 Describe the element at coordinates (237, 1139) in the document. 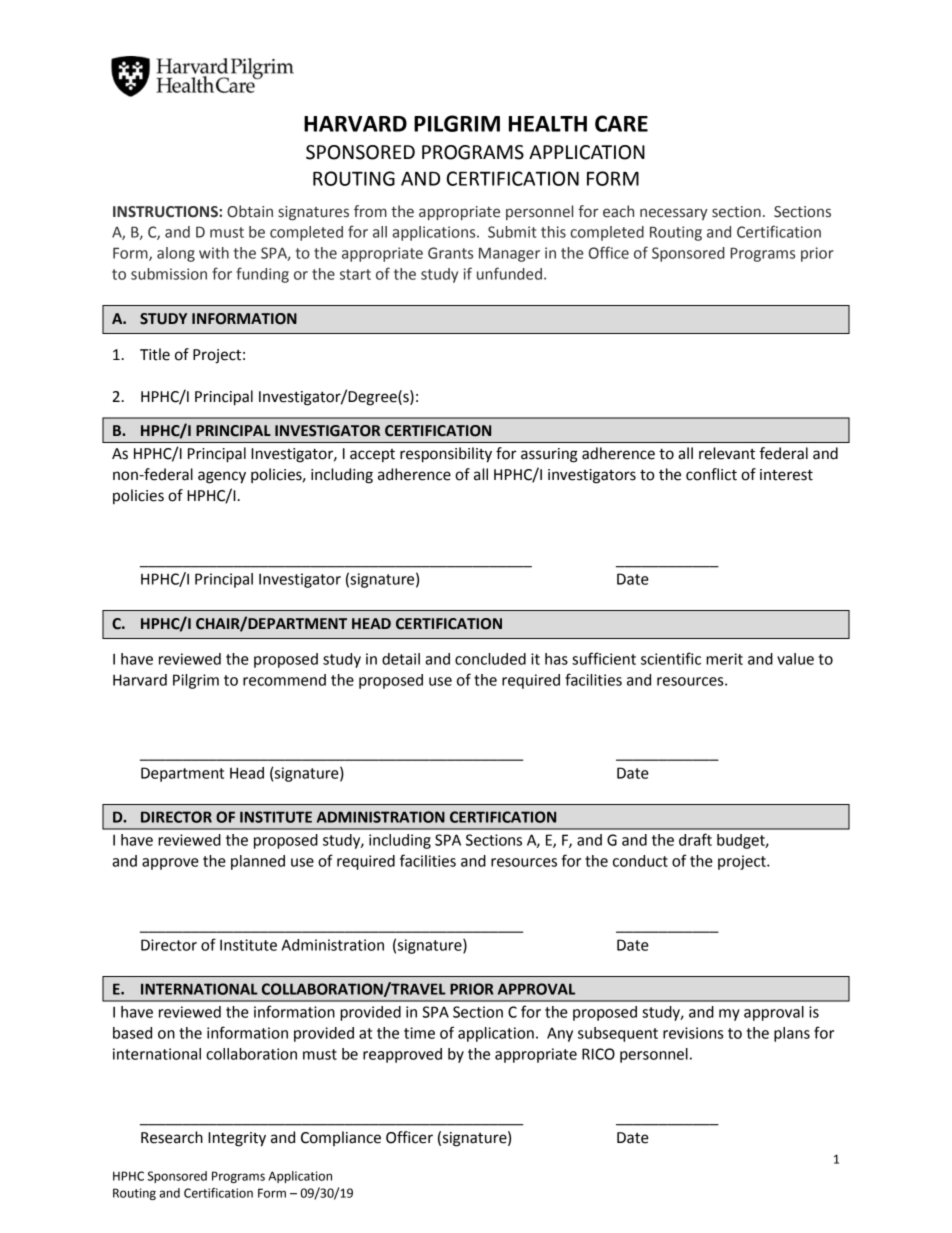

I see `Integrity` at that location.
